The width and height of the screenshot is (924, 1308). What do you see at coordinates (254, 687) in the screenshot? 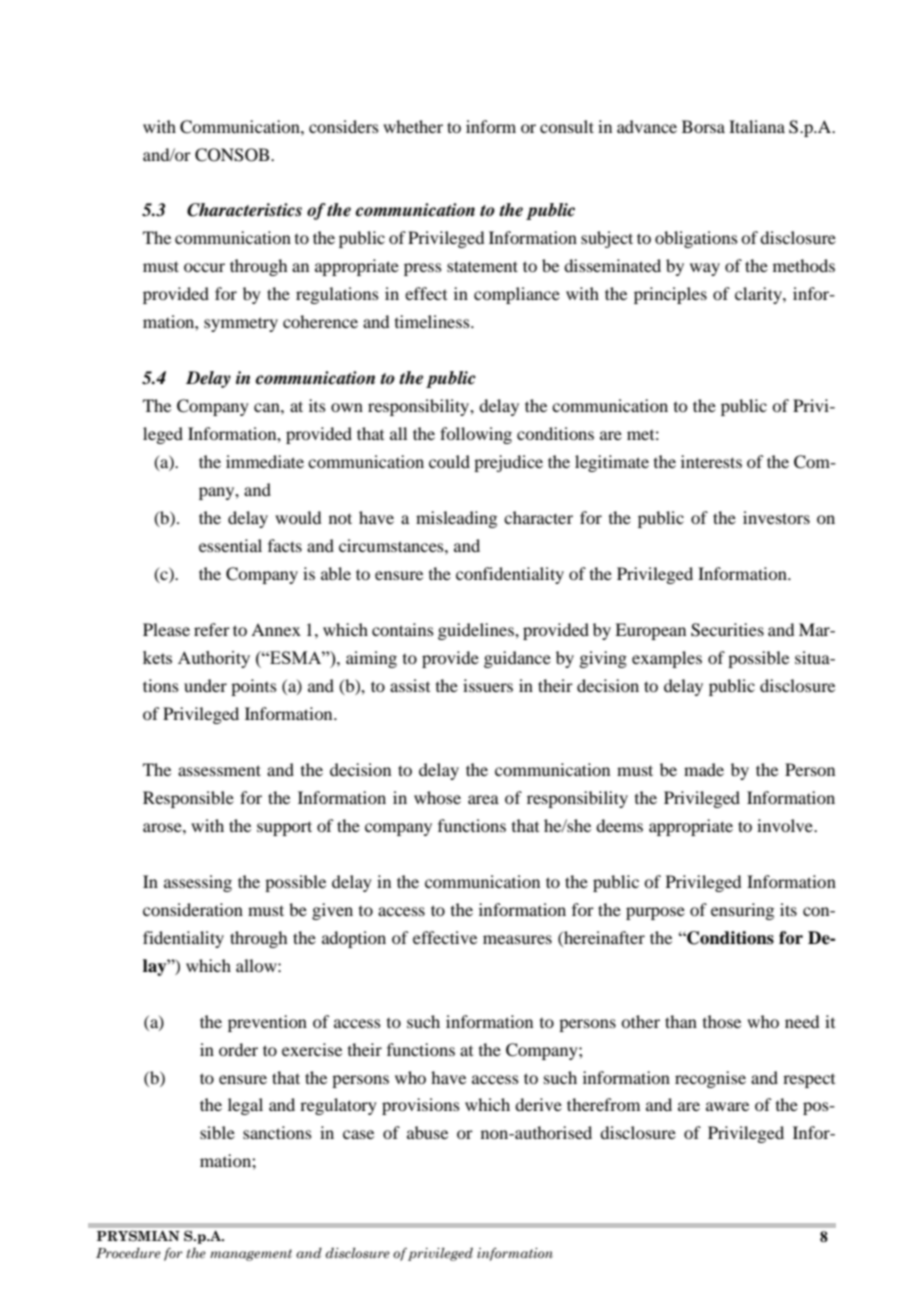
I see `points` at bounding box center [254, 687].
